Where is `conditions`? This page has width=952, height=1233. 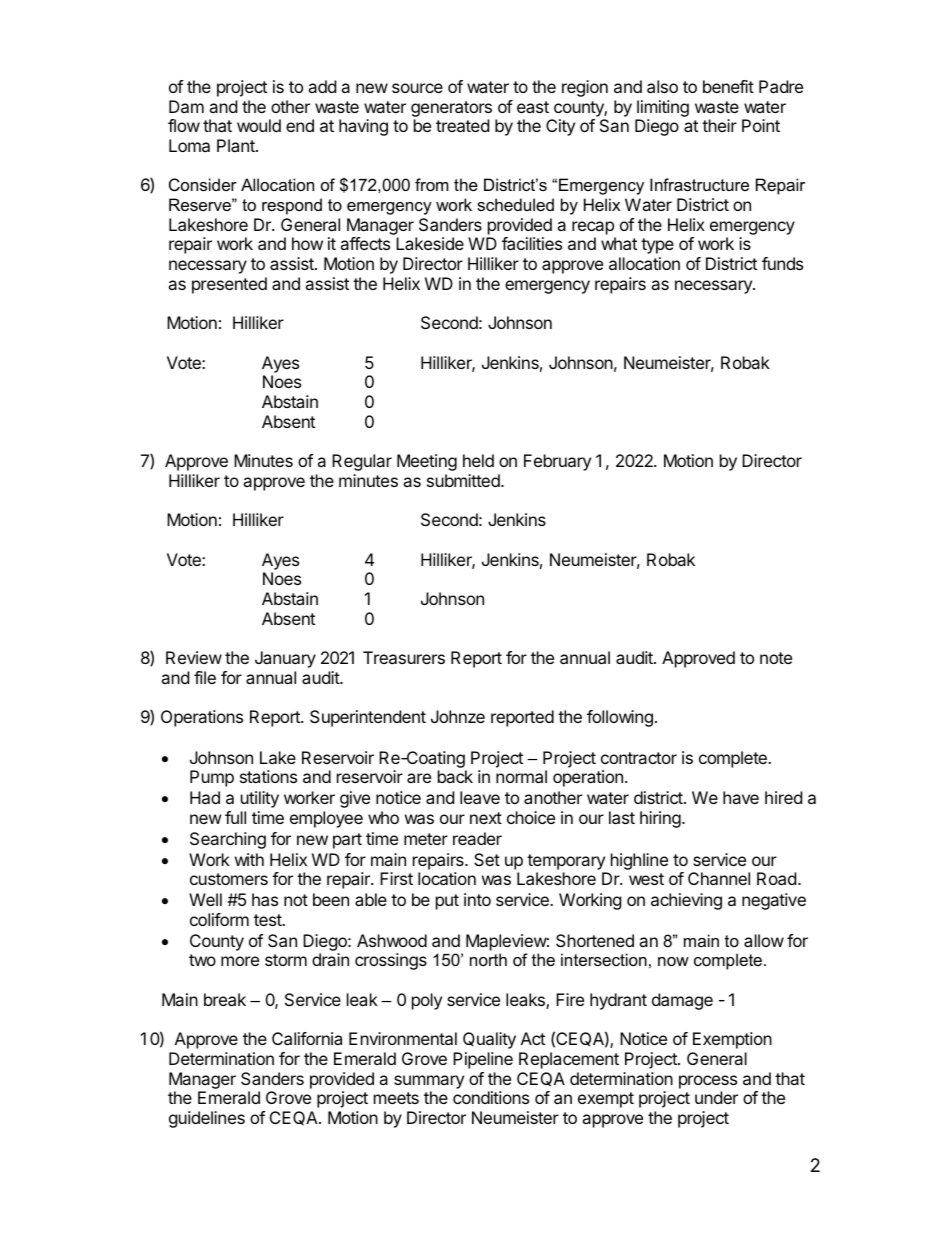 conditions is located at coordinates (491, 1097).
